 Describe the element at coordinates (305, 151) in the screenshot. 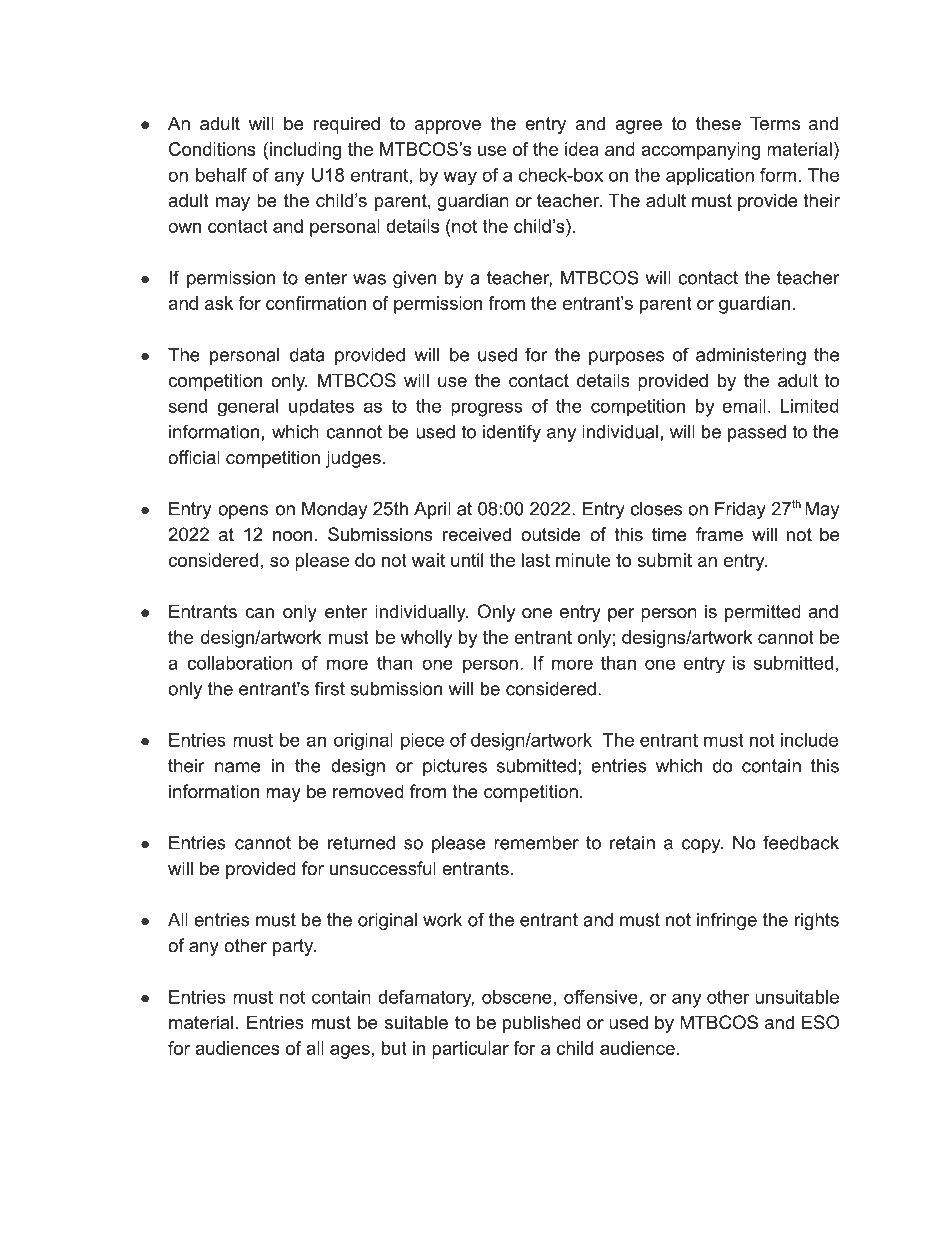

I see `including` at that location.
